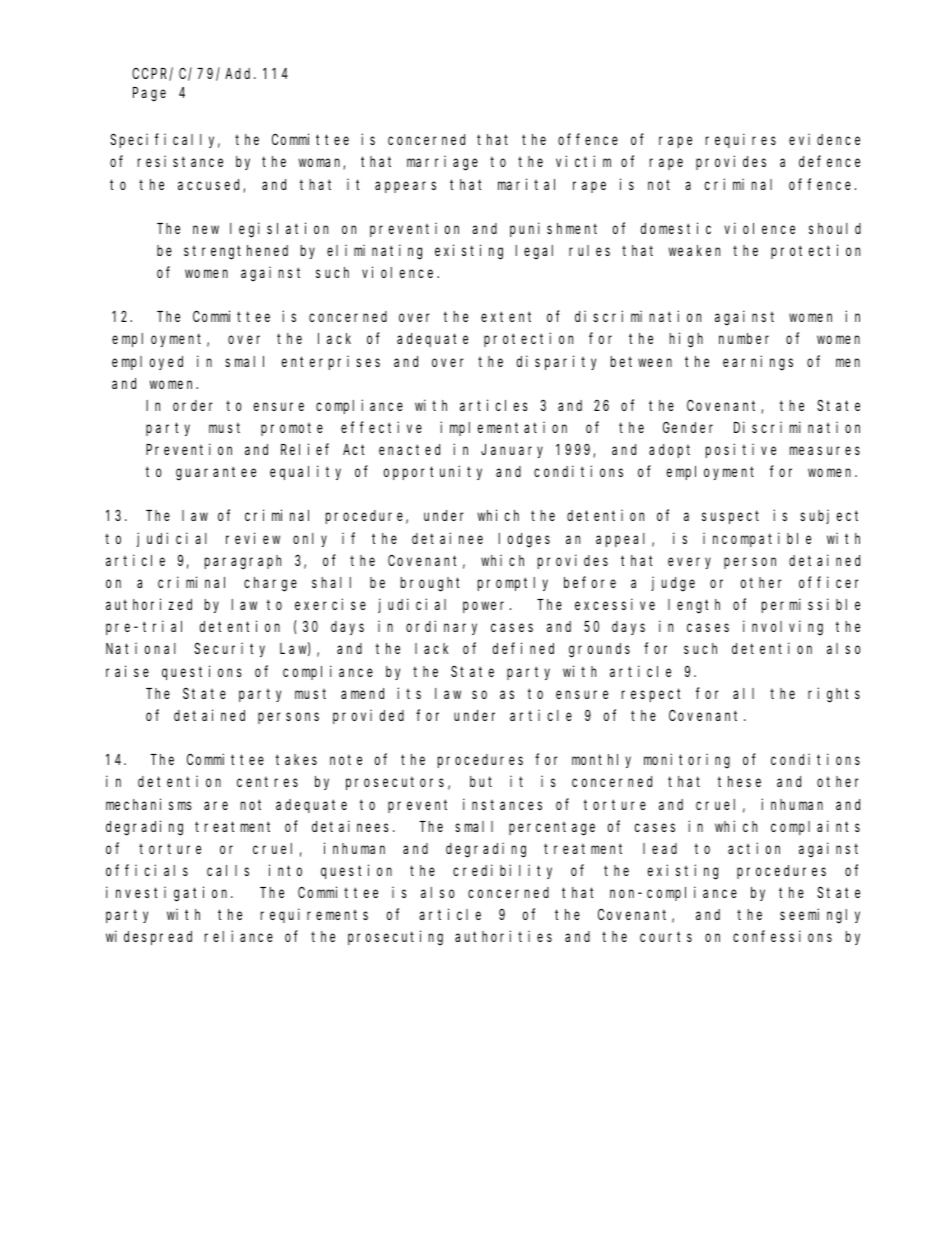  What do you see at coordinates (741, 450) in the document?
I see `positive` at bounding box center [741, 450].
